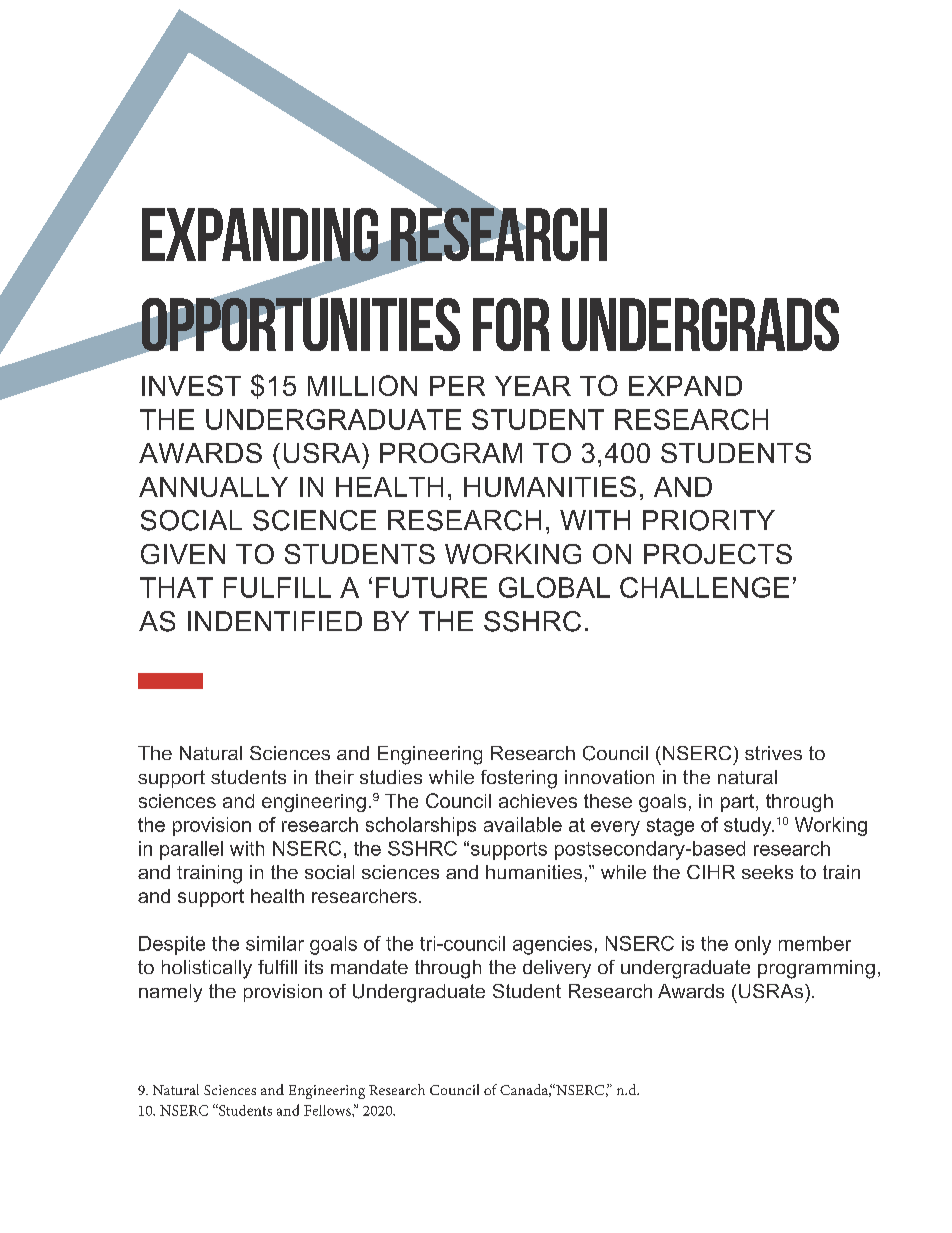 Image resolution: width=952 pixels, height=1233 pixels. I want to click on available, so click(523, 824).
